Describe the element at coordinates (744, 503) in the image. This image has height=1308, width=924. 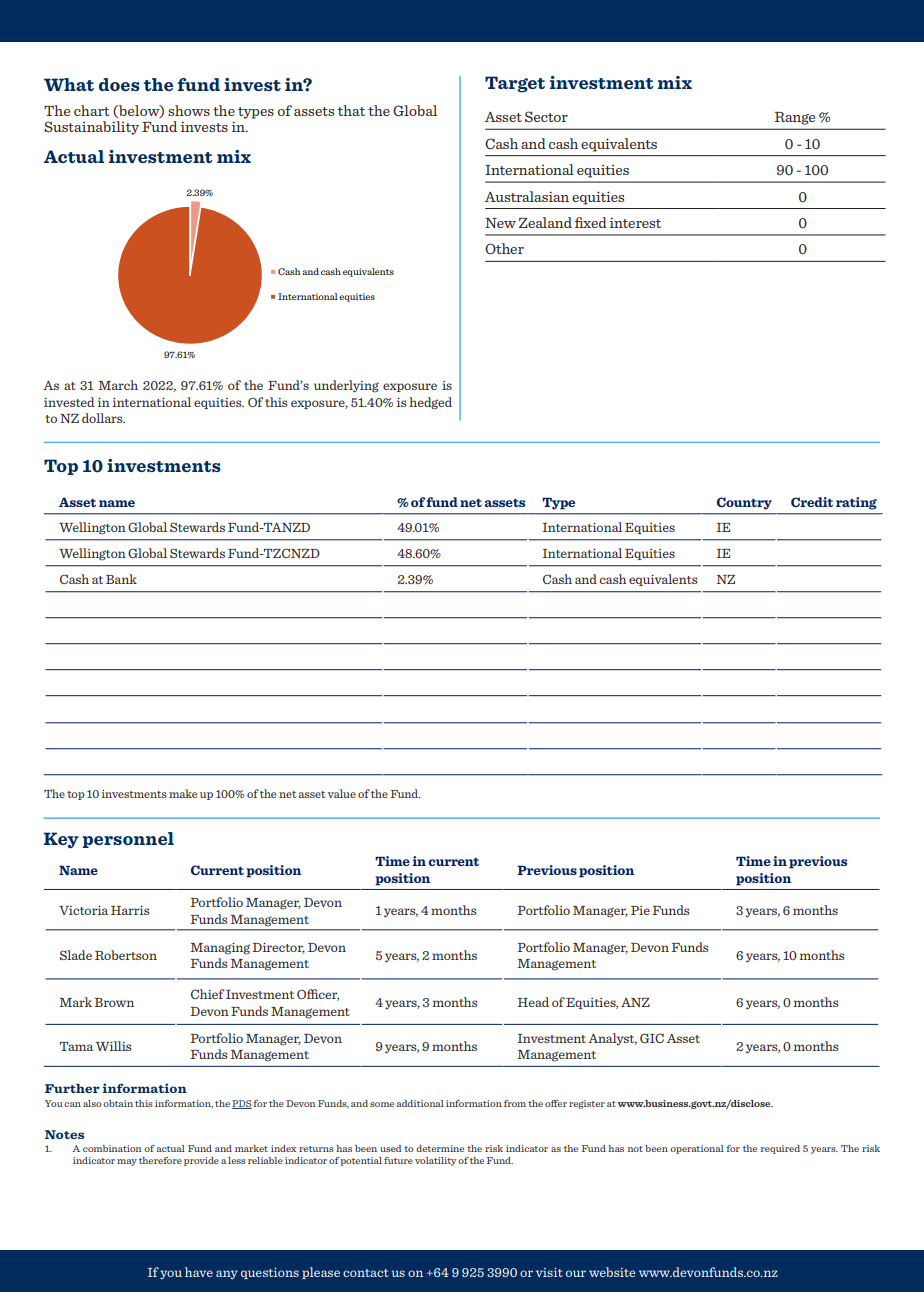
I see `Country` at that location.
